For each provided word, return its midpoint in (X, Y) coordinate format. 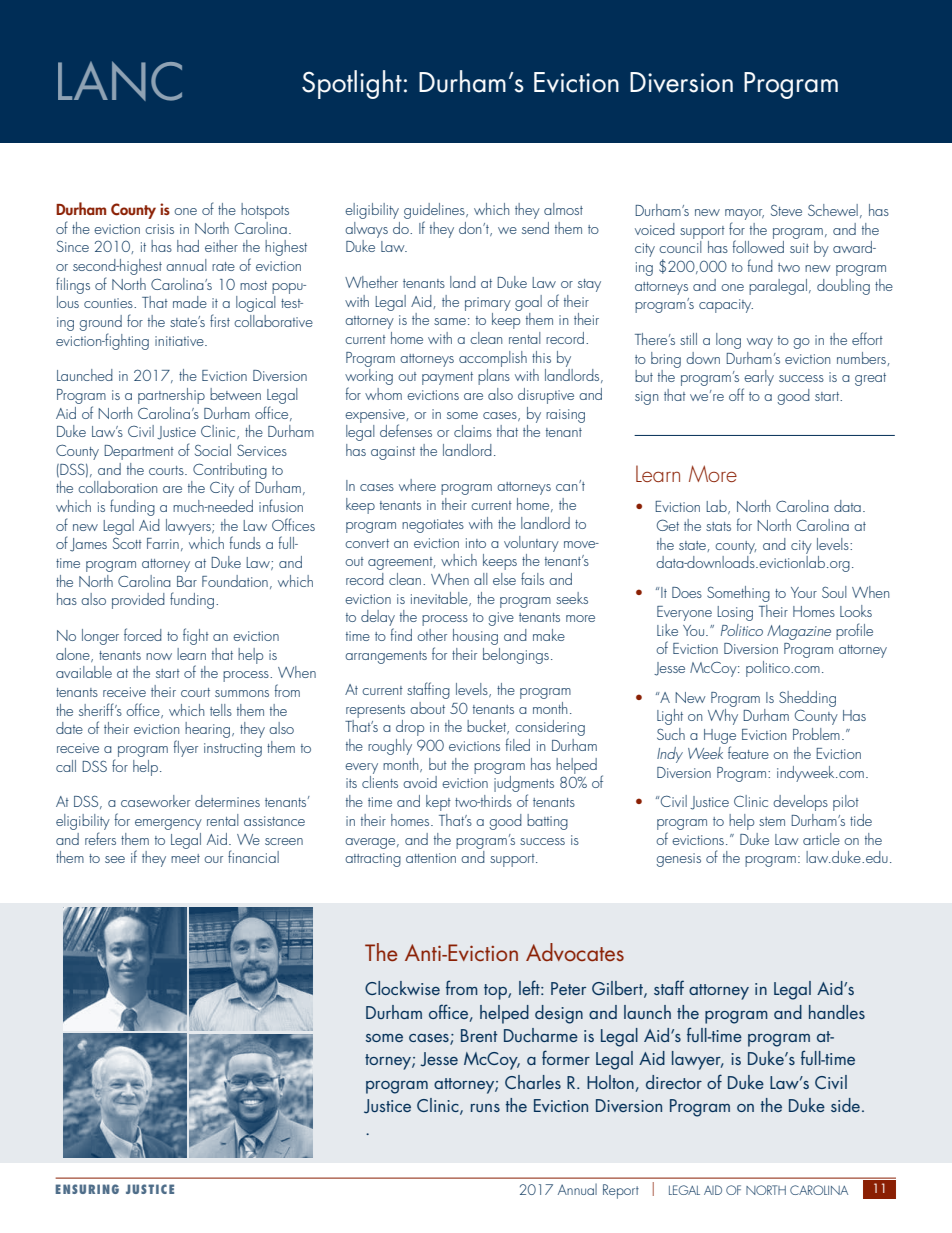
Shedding (807, 699)
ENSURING (87, 1189)
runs (485, 1108)
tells (221, 710)
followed (758, 245)
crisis (159, 229)
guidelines (435, 211)
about (427, 708)
